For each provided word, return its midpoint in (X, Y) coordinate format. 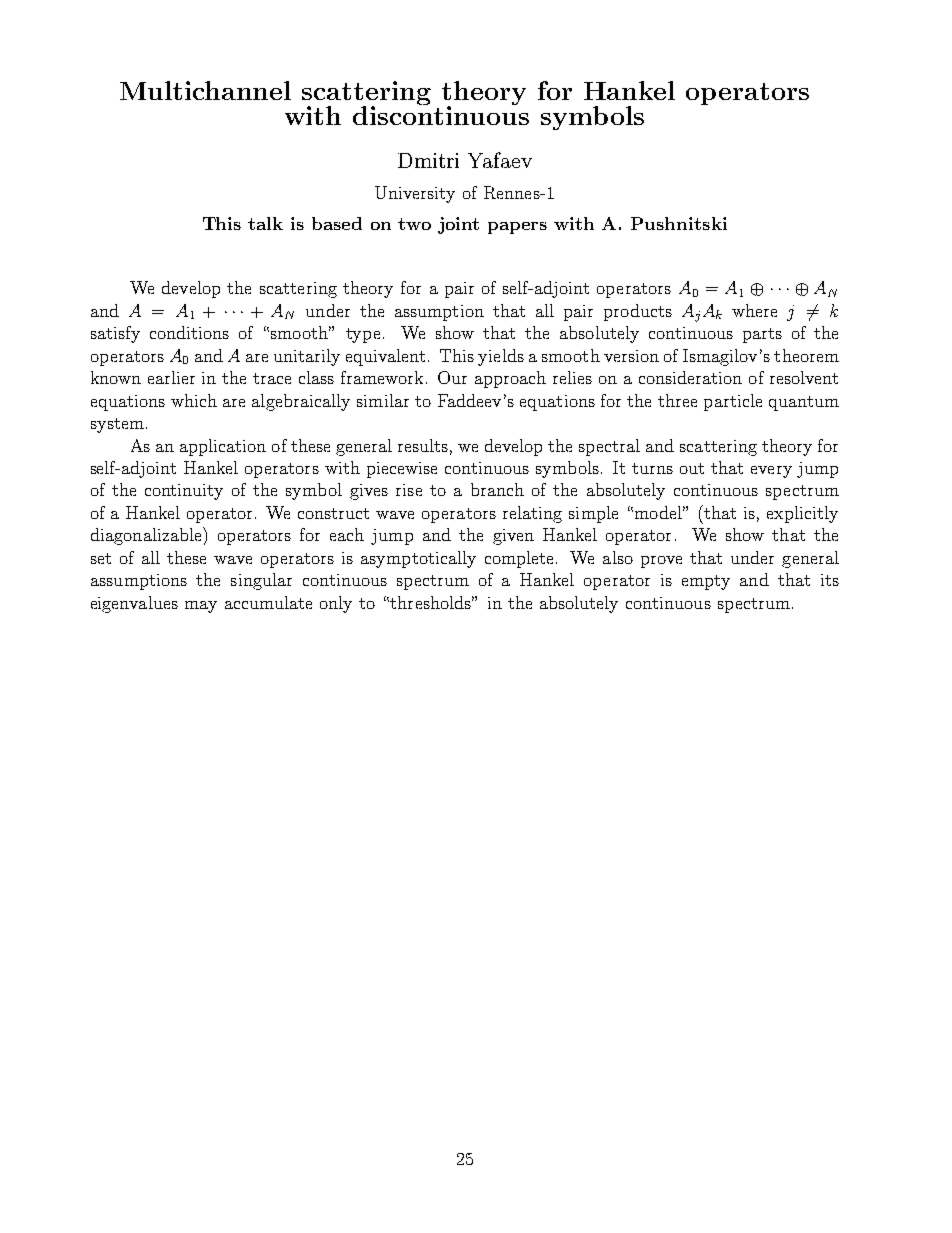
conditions (189, 332)
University (415, 194)
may (201, 607)
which (194, 400)
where (754, 310)
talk (265, 223)
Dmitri (428, 160)
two (414, 224)
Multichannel (205, 90)
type (365, 335)
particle (733, 402)
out (692, 468)
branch (497, 489)
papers (517, 228)
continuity (184, 492)
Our (452, 377)
